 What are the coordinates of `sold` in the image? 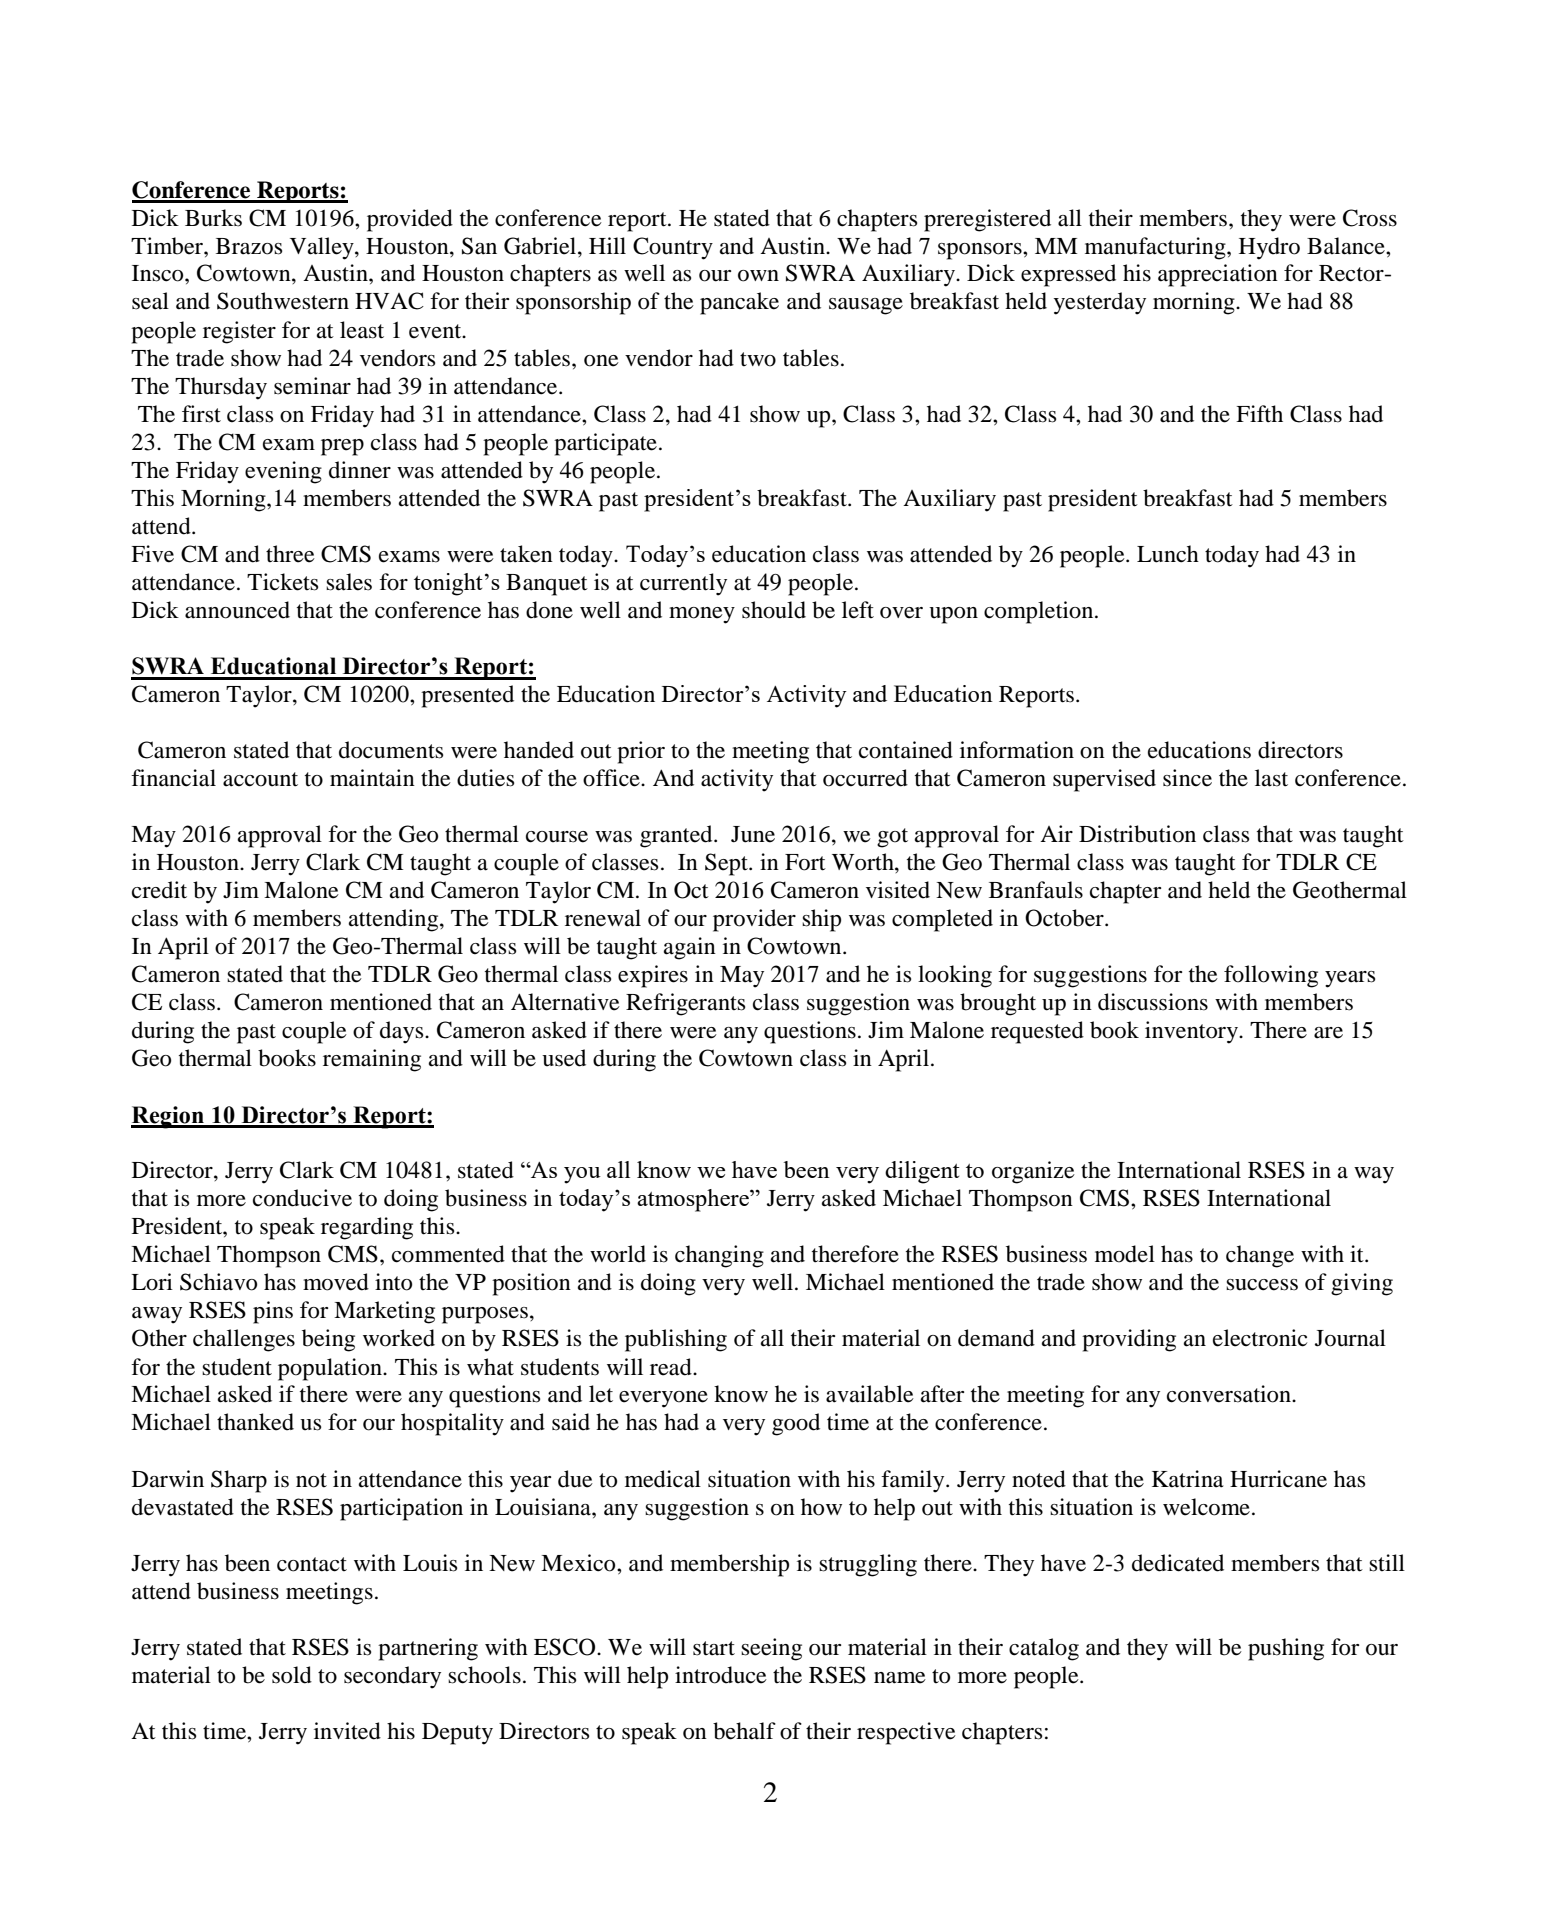 It's located at (292, 1675).
